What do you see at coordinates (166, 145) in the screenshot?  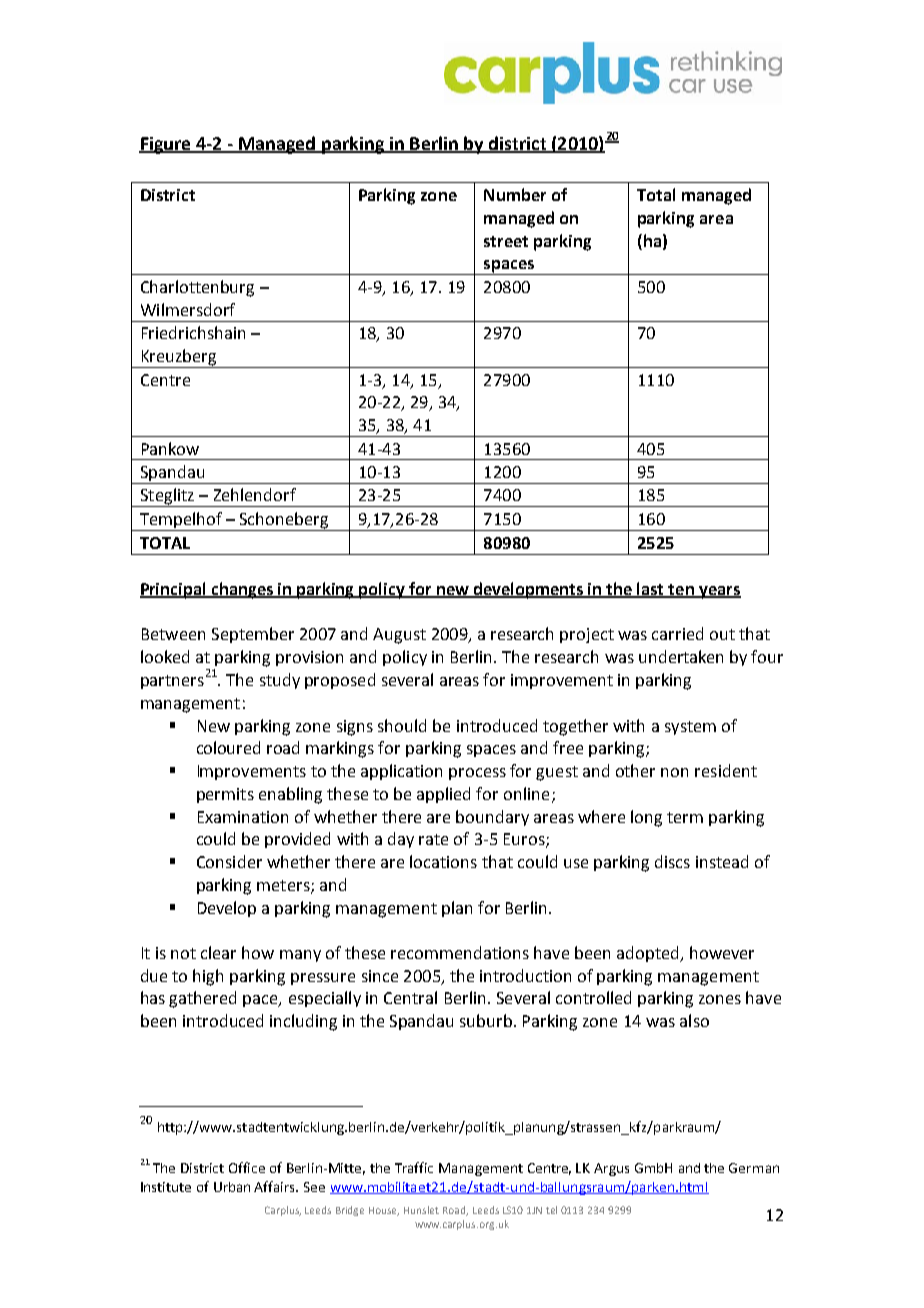 I see `Figure` at bounding box center [166, 145].
